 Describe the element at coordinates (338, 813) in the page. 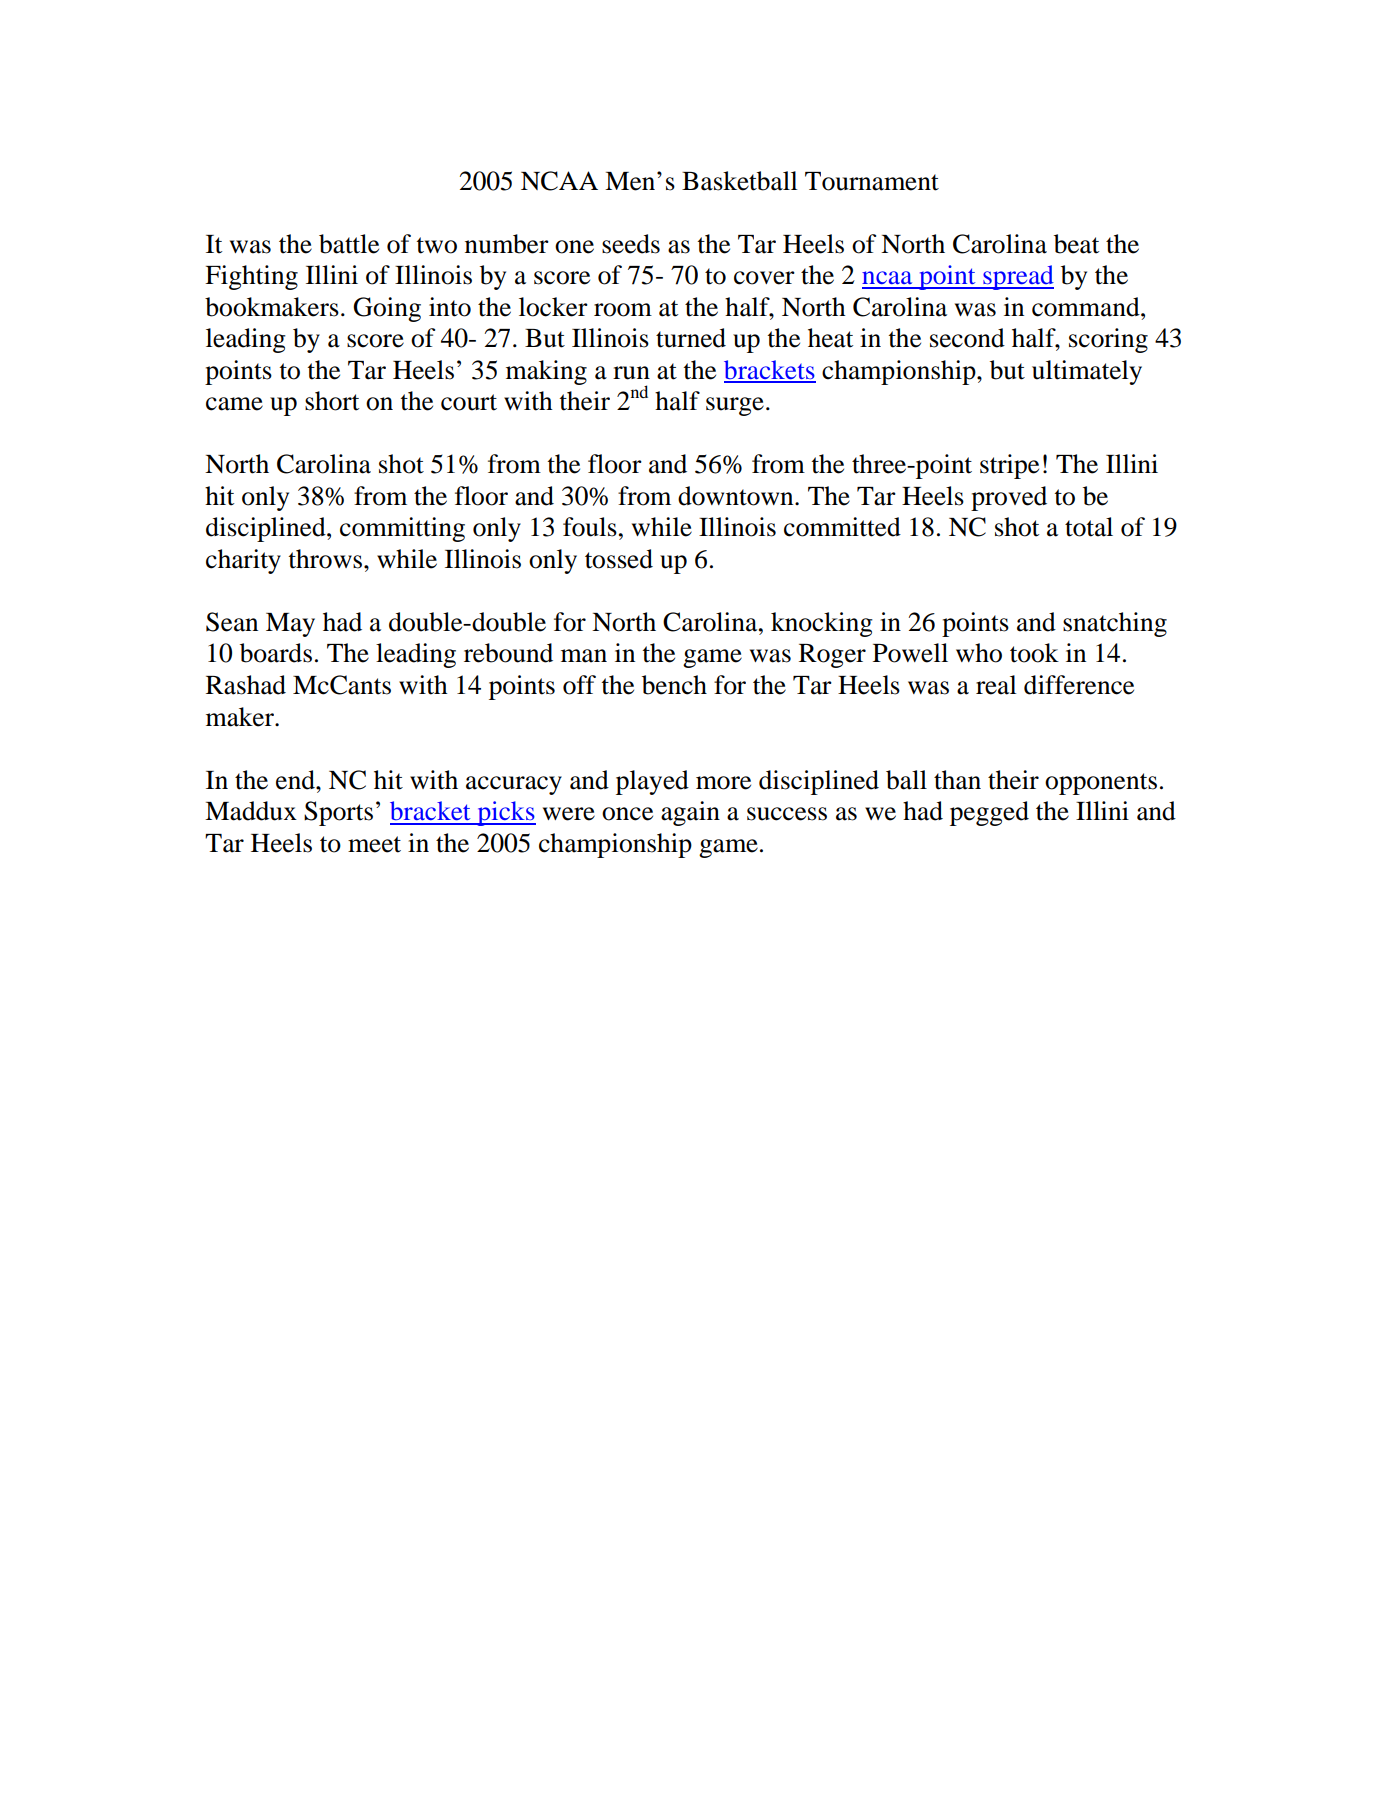

I see `Sports` at that location.
